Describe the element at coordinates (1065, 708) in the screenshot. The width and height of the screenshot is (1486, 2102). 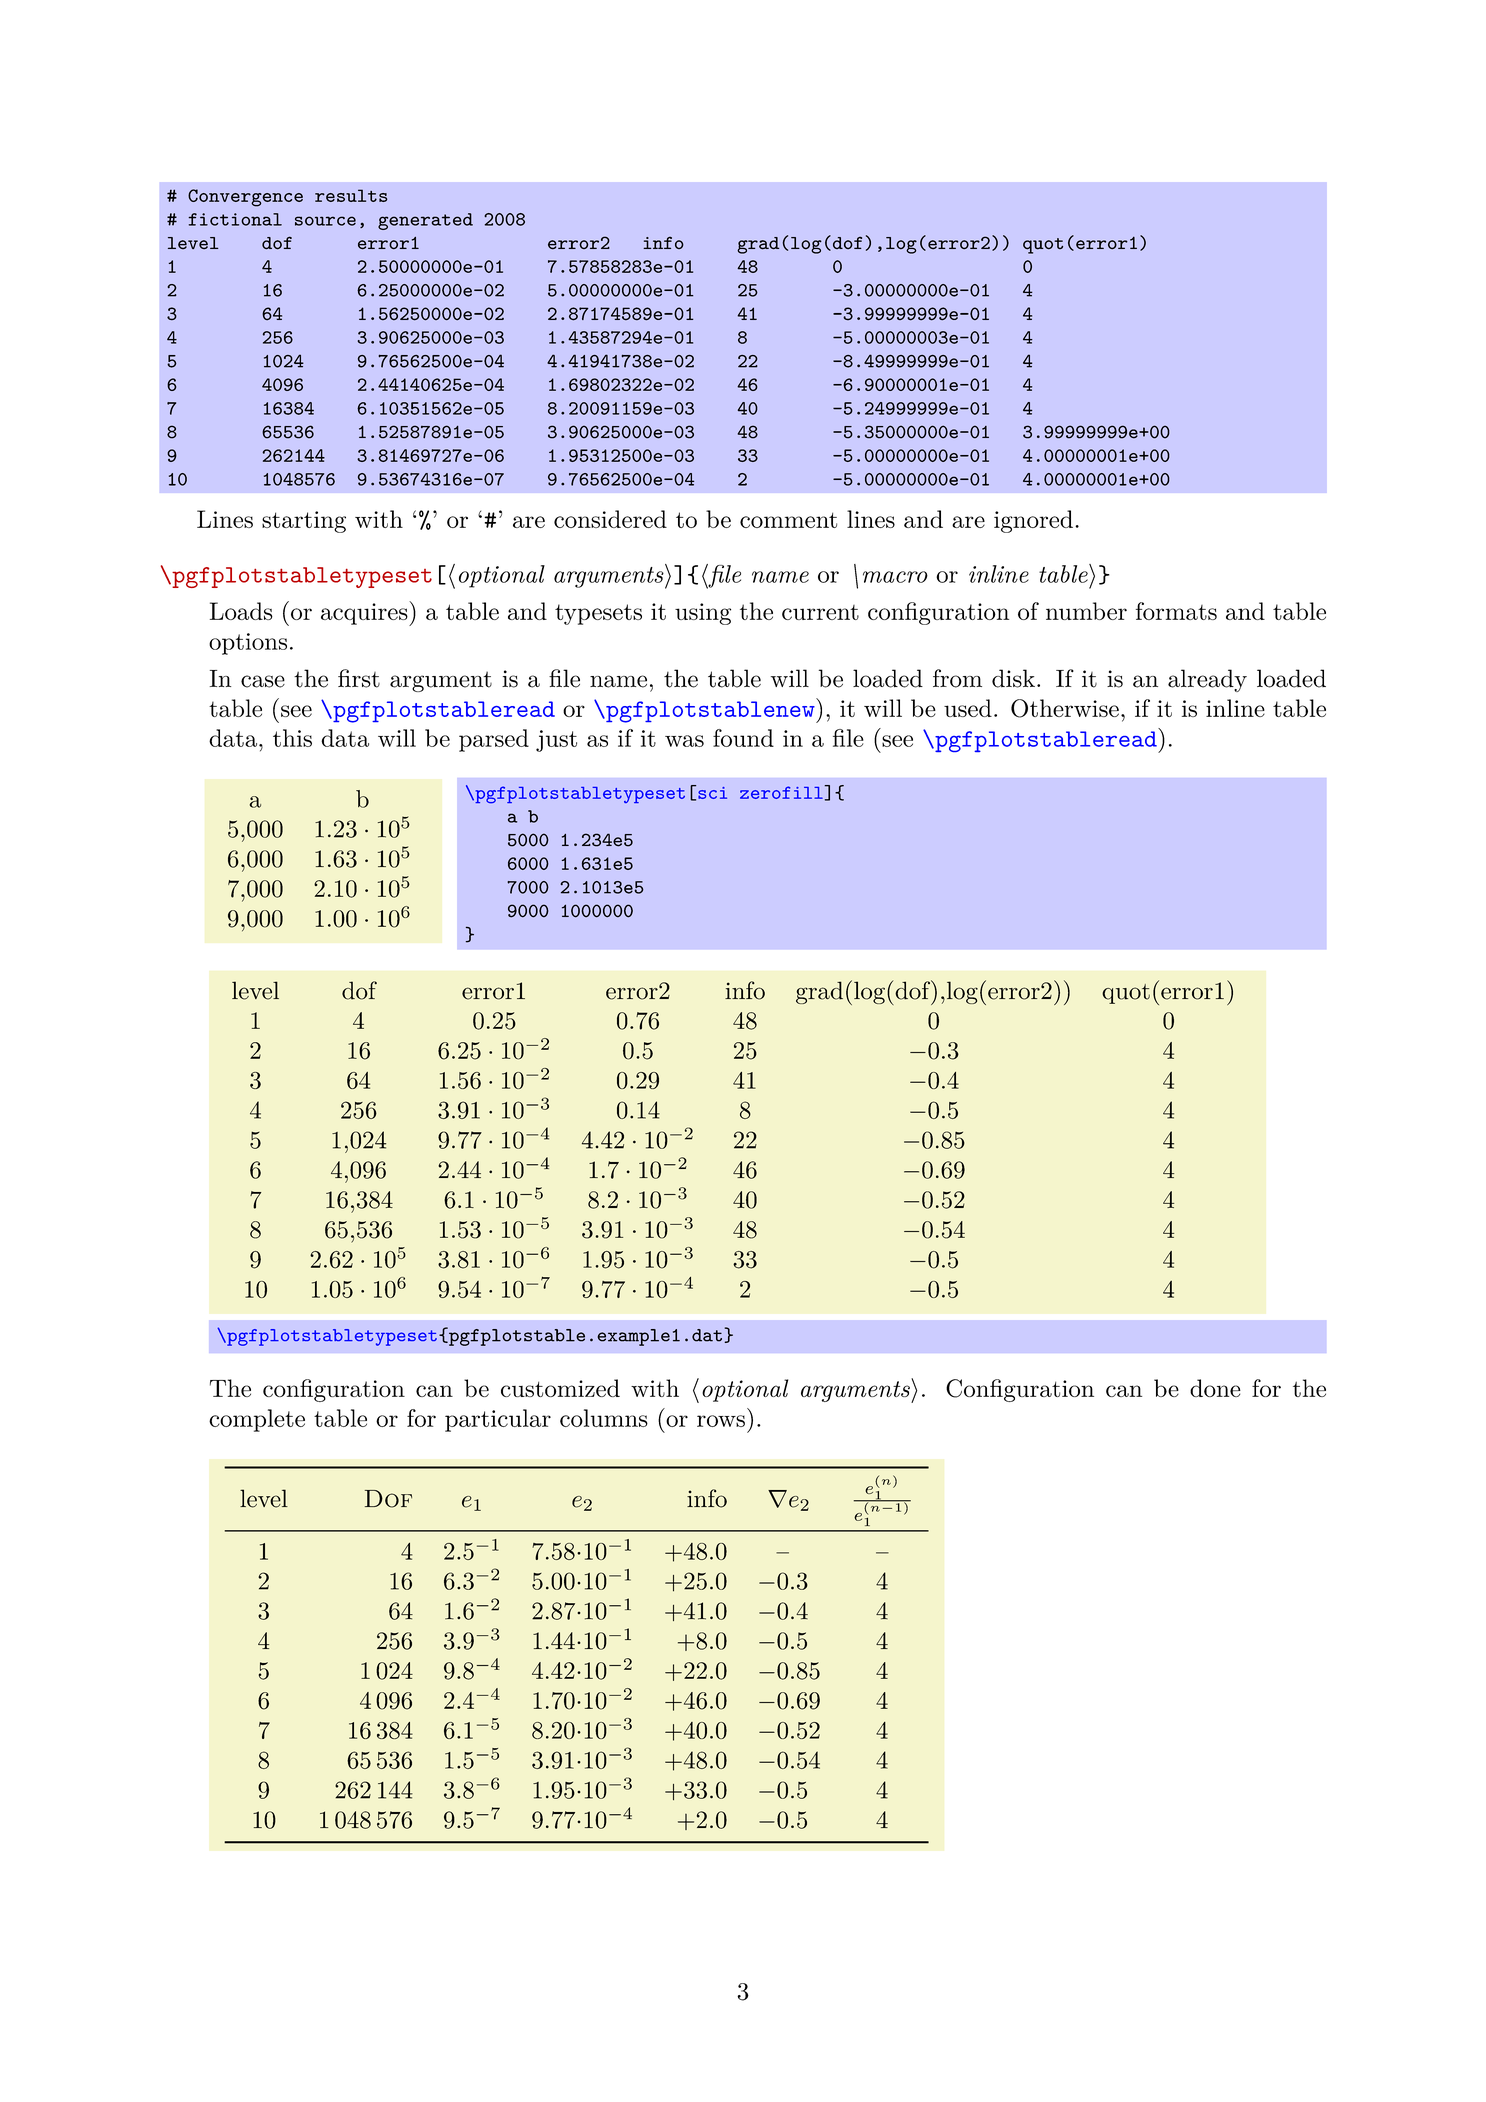
I see `Otherwise` at that location.
